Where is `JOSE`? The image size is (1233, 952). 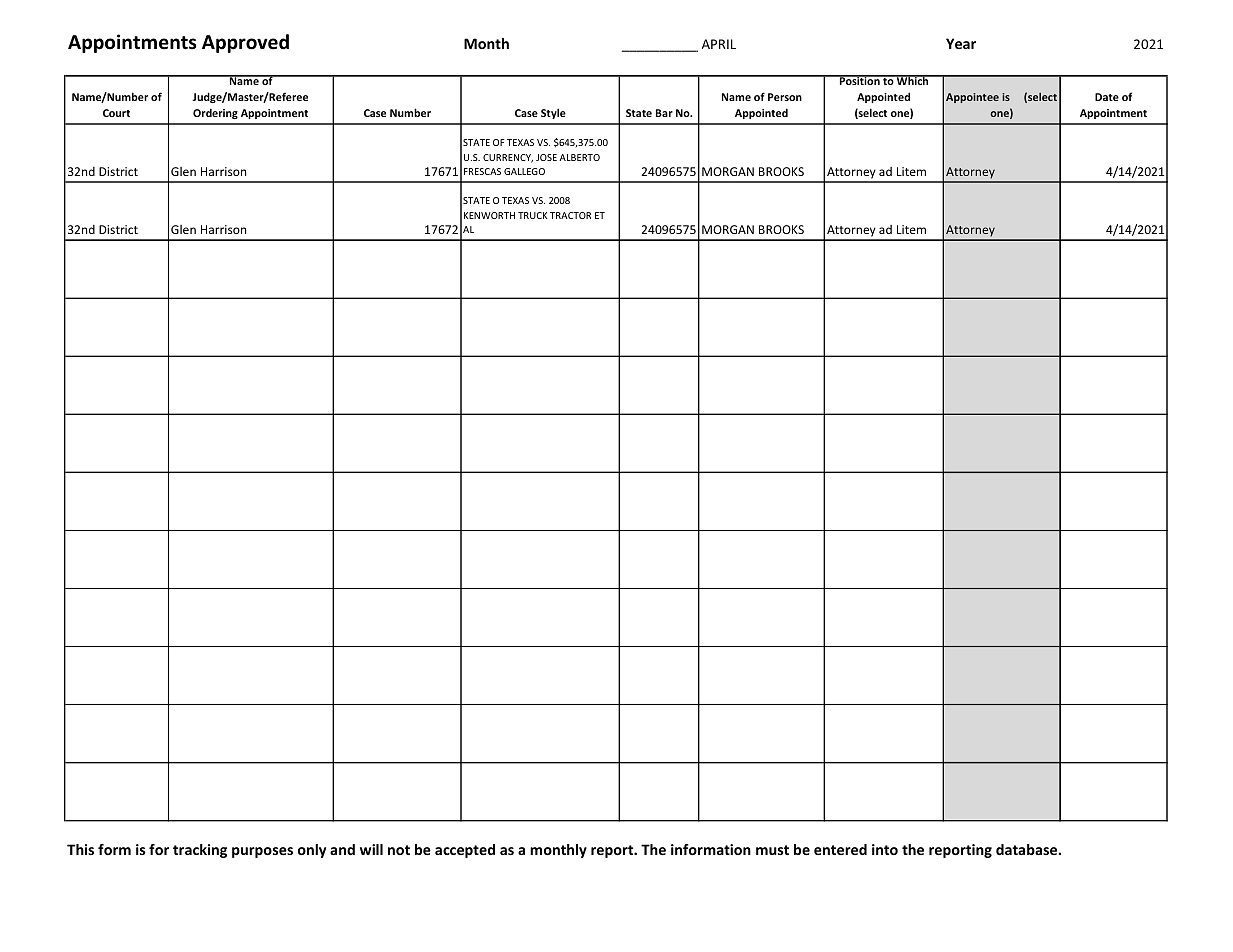 JOSE is located at coordinates (546, 157).
